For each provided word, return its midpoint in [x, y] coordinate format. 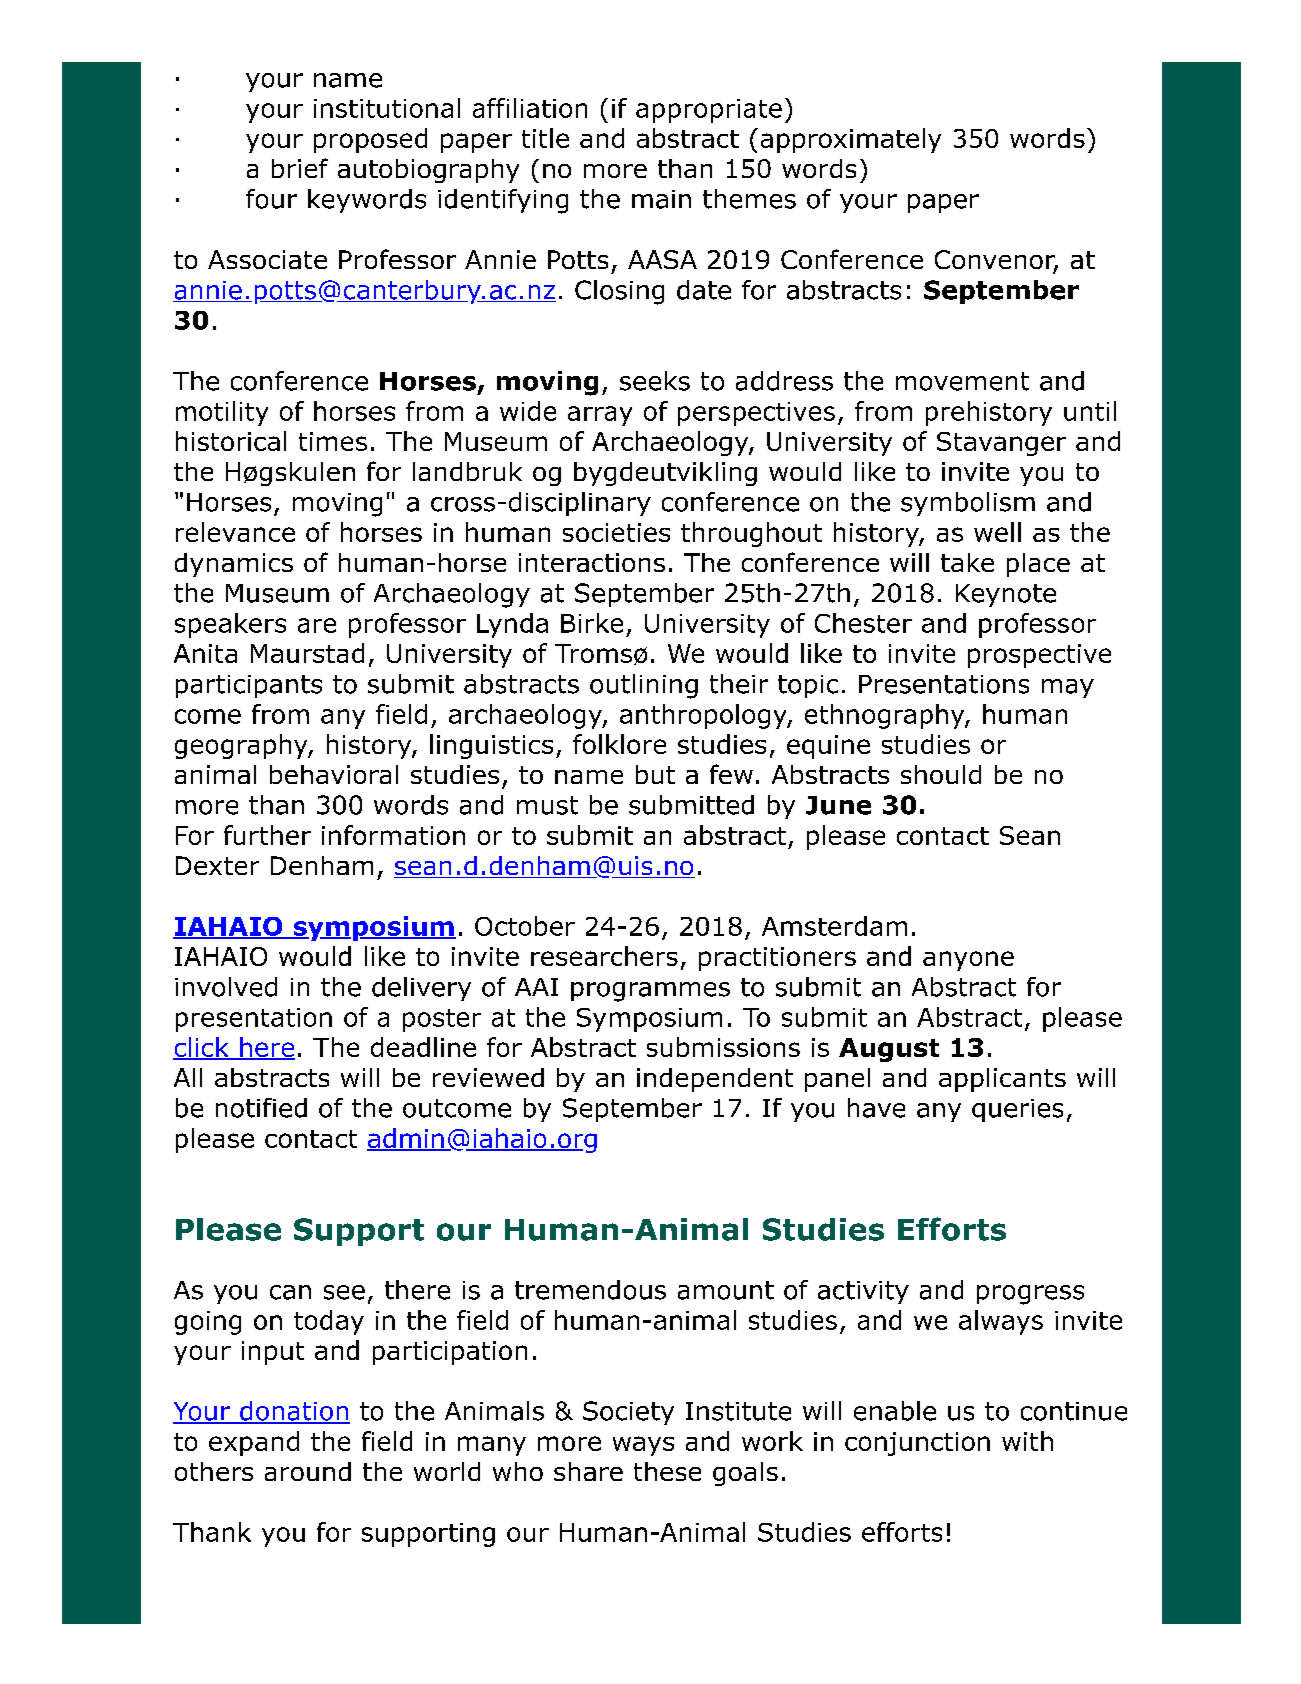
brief [300, 168]
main [661, 199]
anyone [968, 961]
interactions [592, 562]
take [967, 562]
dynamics [234, 565]
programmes [650, 992]
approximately [851, 140]
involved [226, 987]
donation [294, 1412]
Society [628, 1413]
